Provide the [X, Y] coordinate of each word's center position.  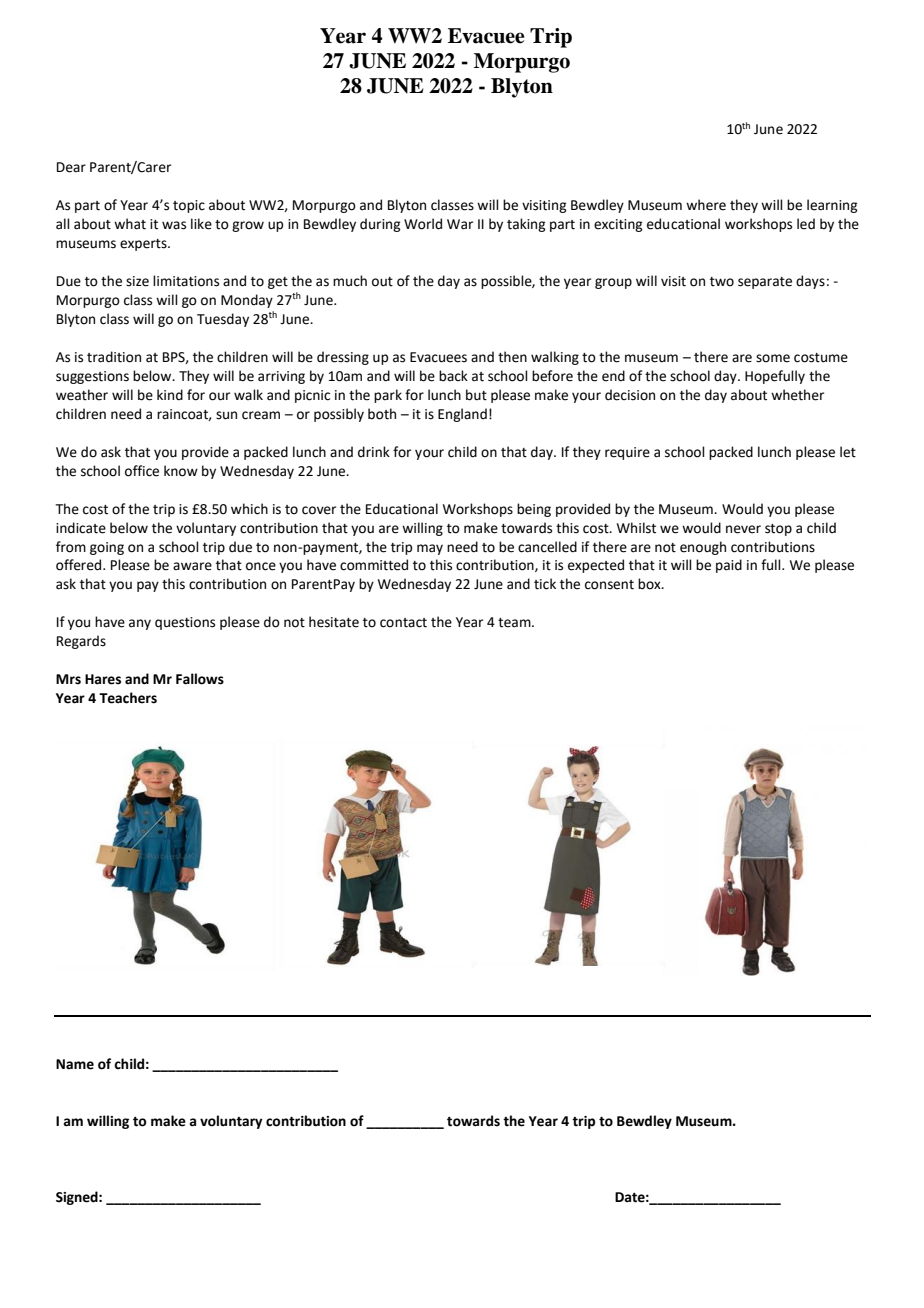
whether [797, 395]
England [462, 415]
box [650, 584]
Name [75, 1064]
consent [609, 585]
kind [170, 395]
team [515, 623]
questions [185, 623]
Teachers [128, 698]
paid [729, 566]
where [706, 205]
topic [189, 206]
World [423, 224]
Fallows [200, 679]
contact [403, 623]
